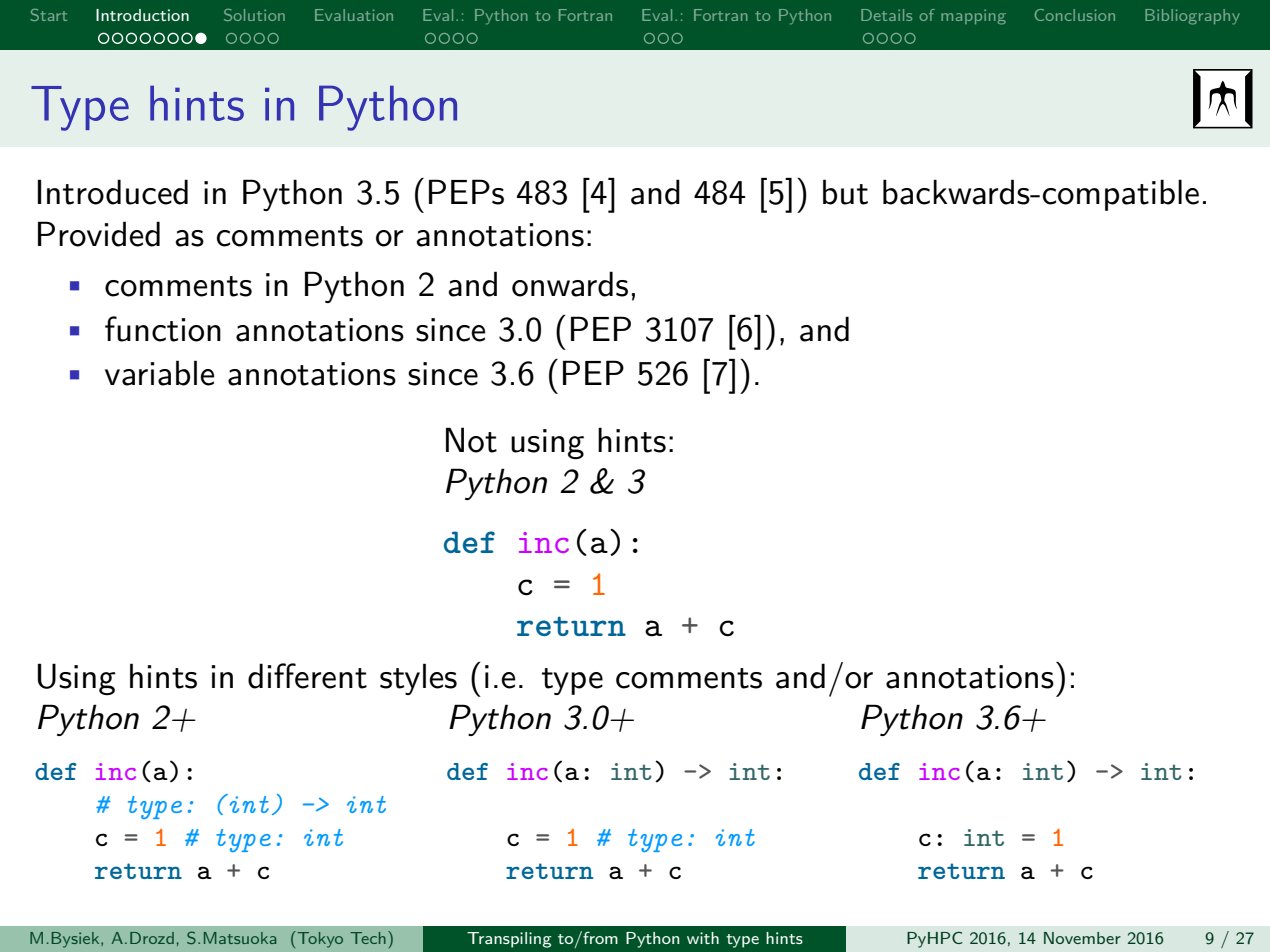 Image resolution: width=1270 pixels, height=952 pixels. I want to click on Details, so click(886, 15).
